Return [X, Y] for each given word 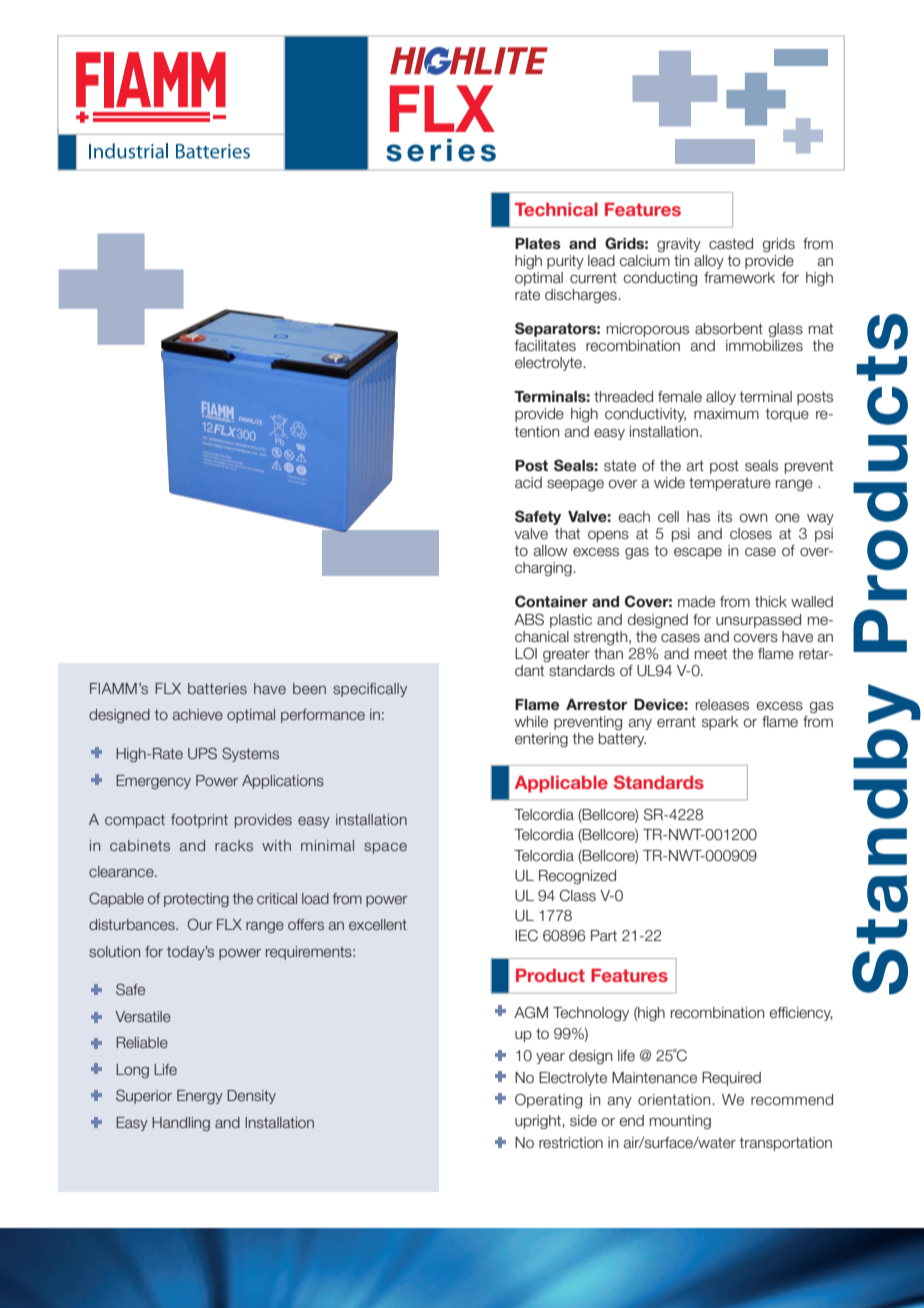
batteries [217, 688]
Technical [556, 209]
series [441, 150]
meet [711, 654]
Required [731, 1079]
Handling [181, 1124]
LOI [526, 653]
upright [539, 1122]
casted [731, 244]
